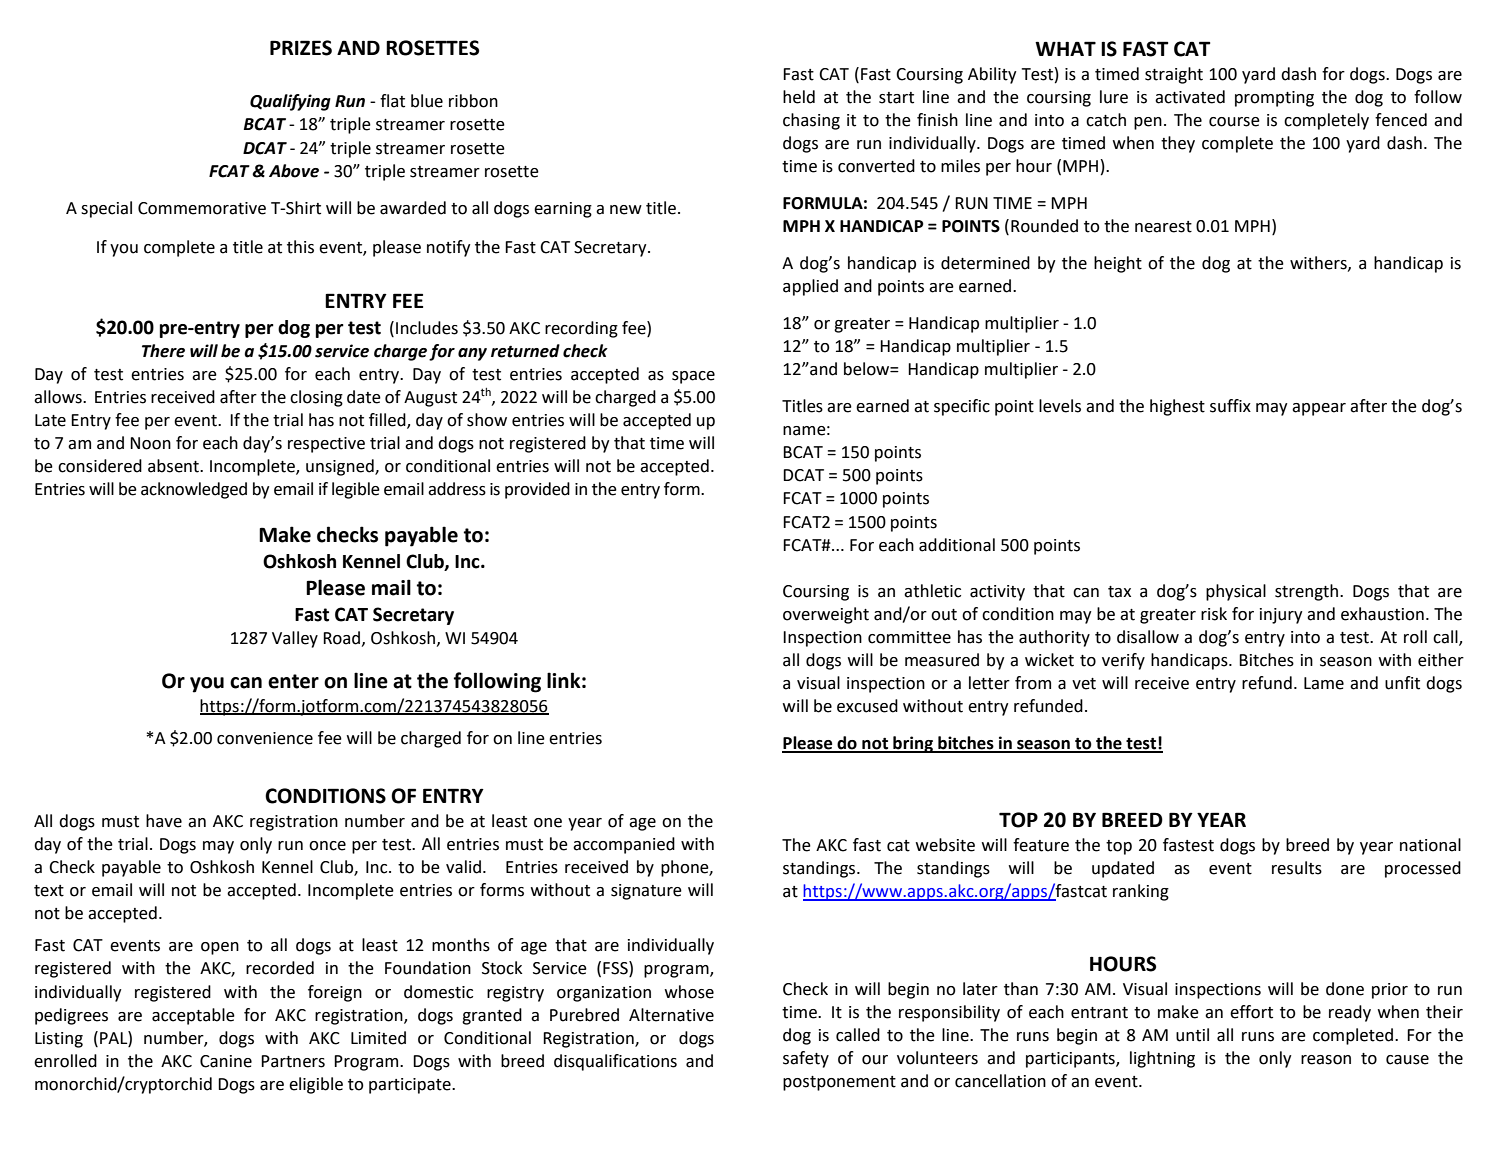 The height and width of the screenshot is (1157, 1497). I want to click on space, so click(693, 377).
